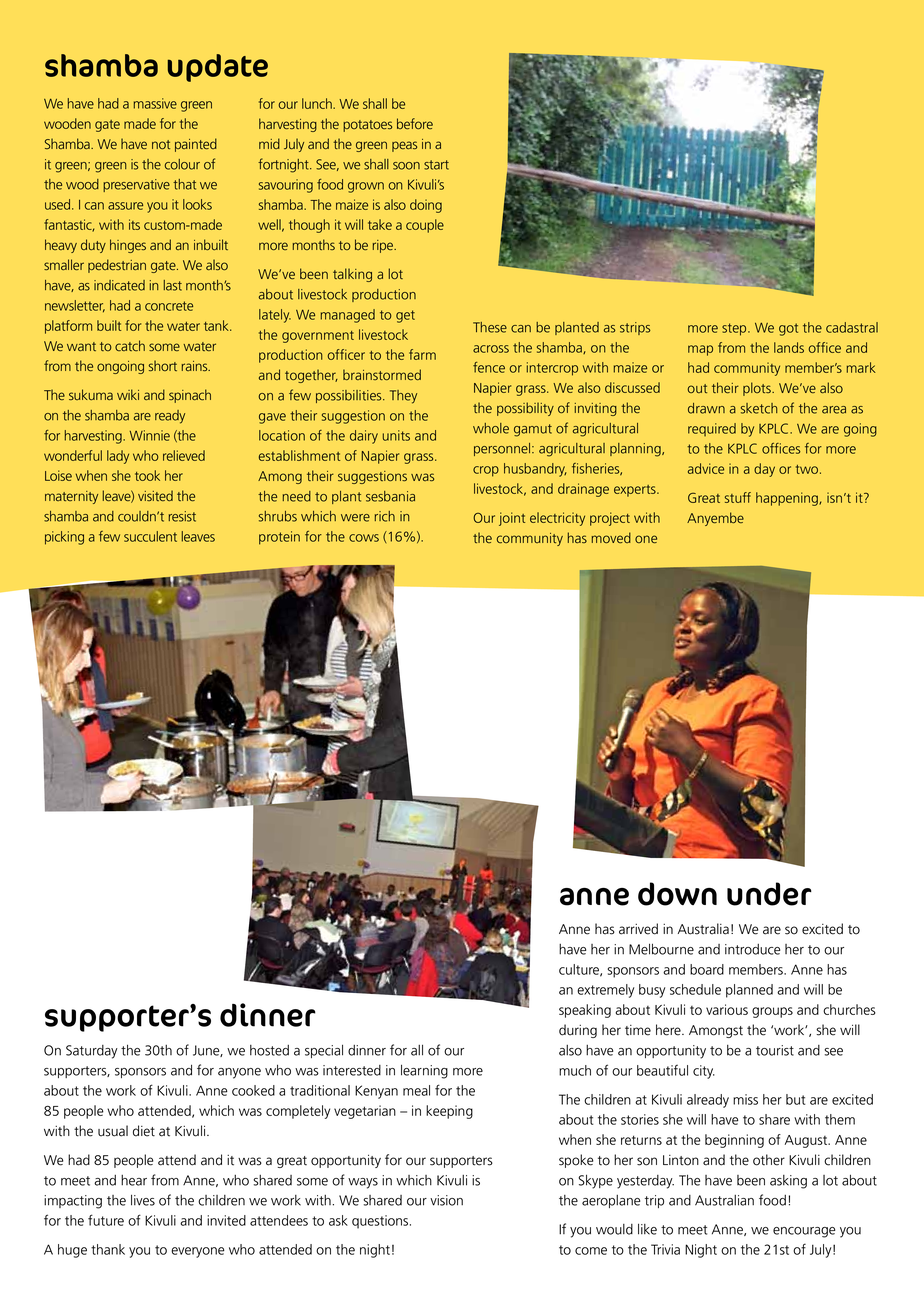  Describe the element at coordinates (155, 103) in the screenshot. I see `massive` at that location.
